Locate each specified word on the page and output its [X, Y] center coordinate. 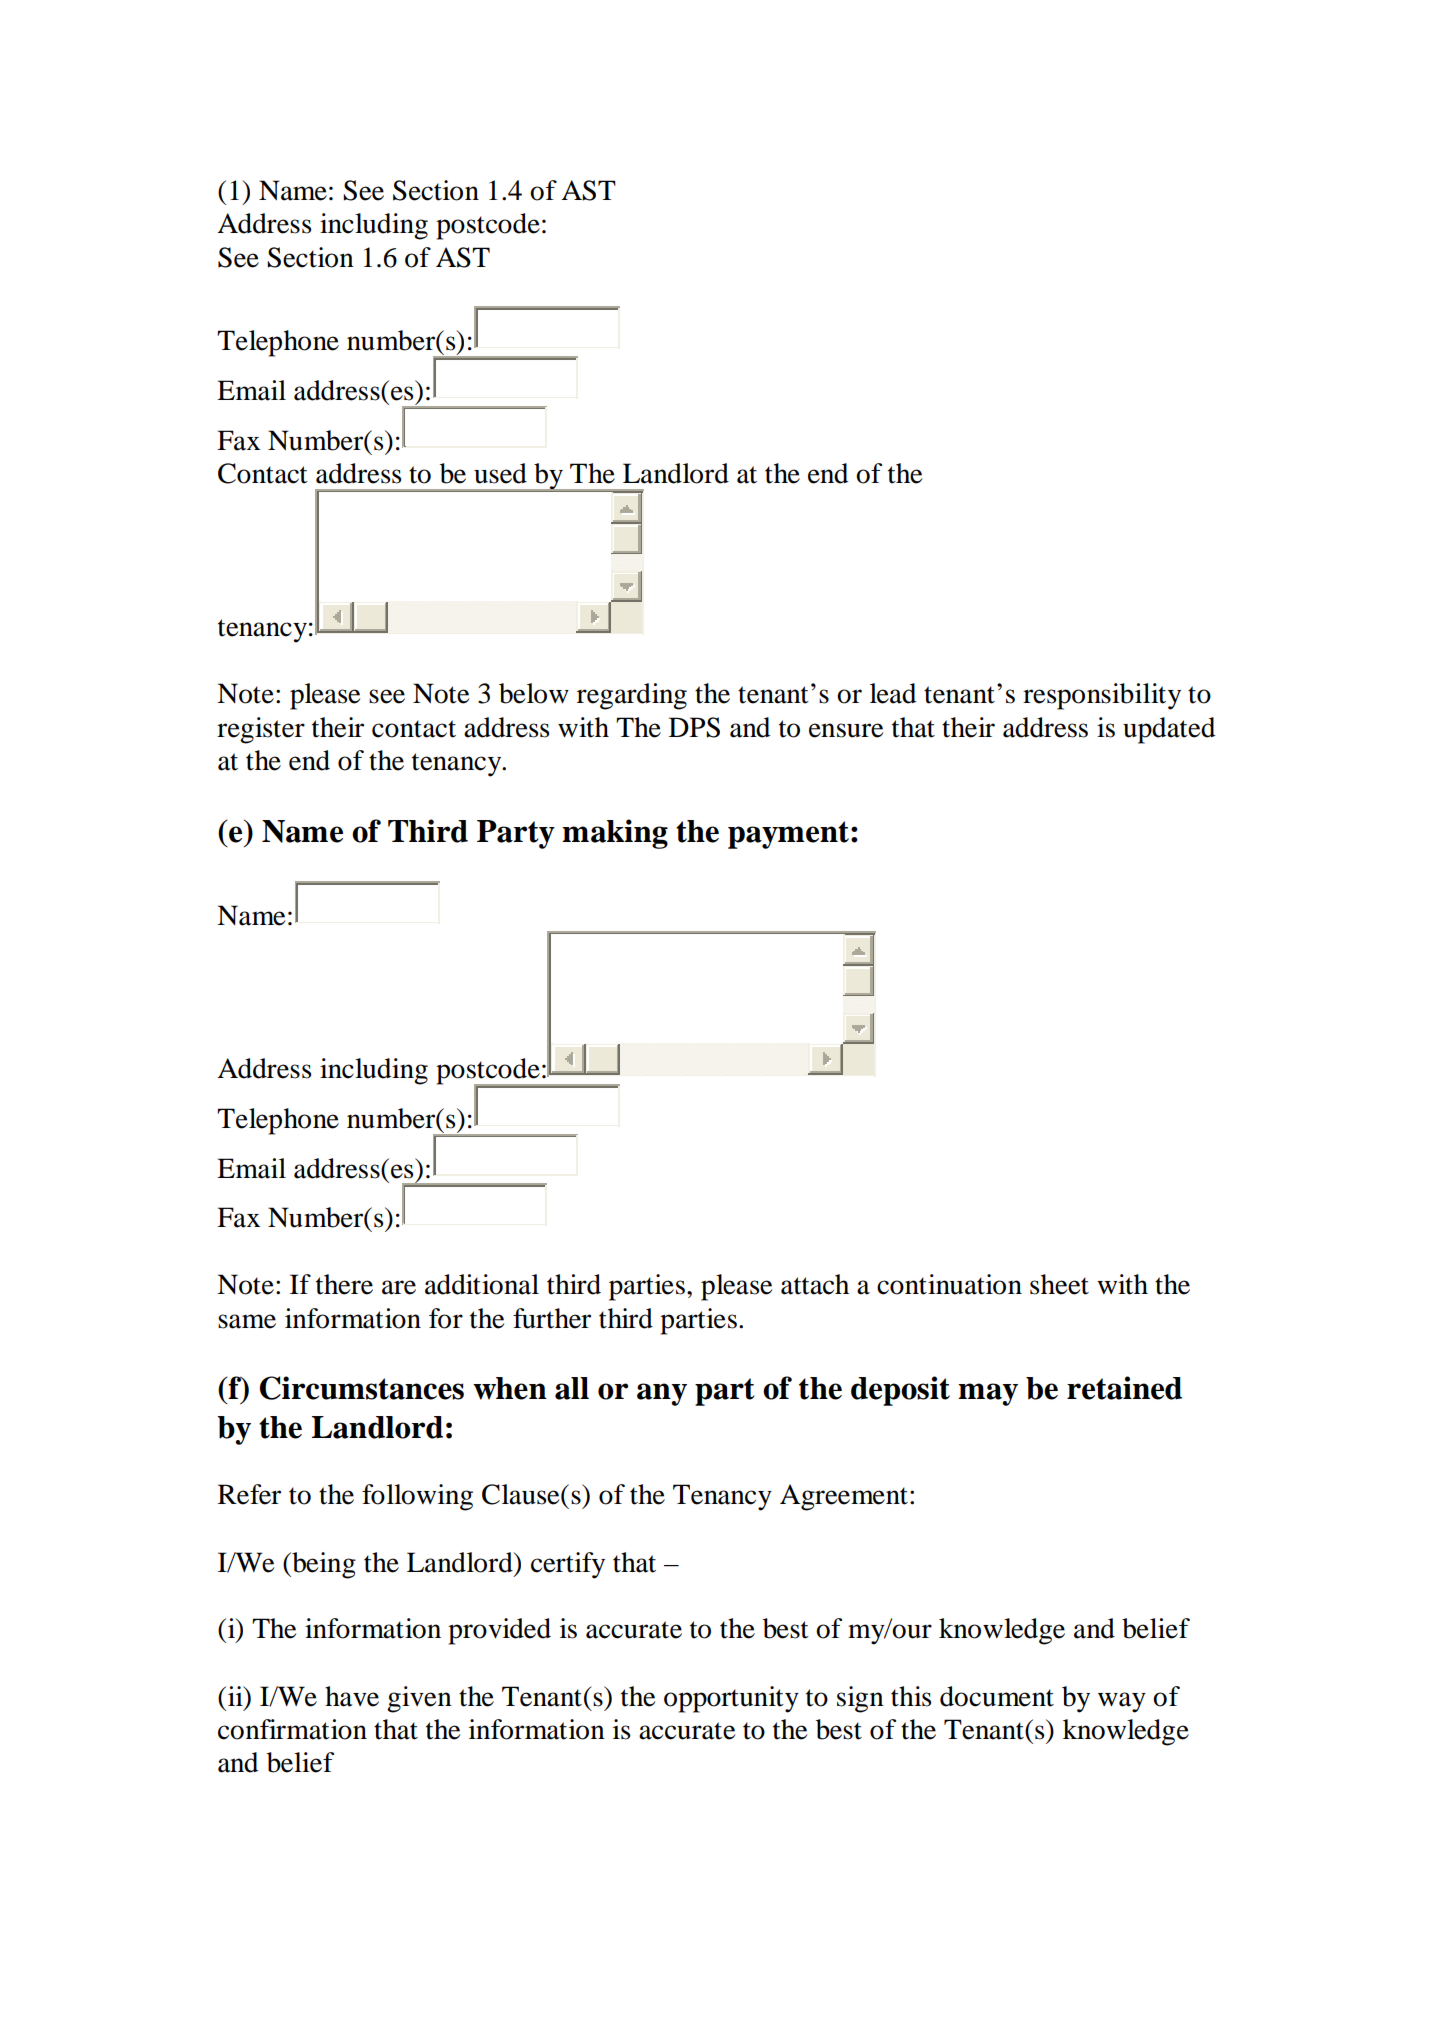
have [352, 1696]
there [344, 1284]
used [500, 473]
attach [815, 1284]
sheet [1059, 1284]
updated [1169, 730]
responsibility [1102, 696]
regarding [632, 696]
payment [788, 835]
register [261, 730]
